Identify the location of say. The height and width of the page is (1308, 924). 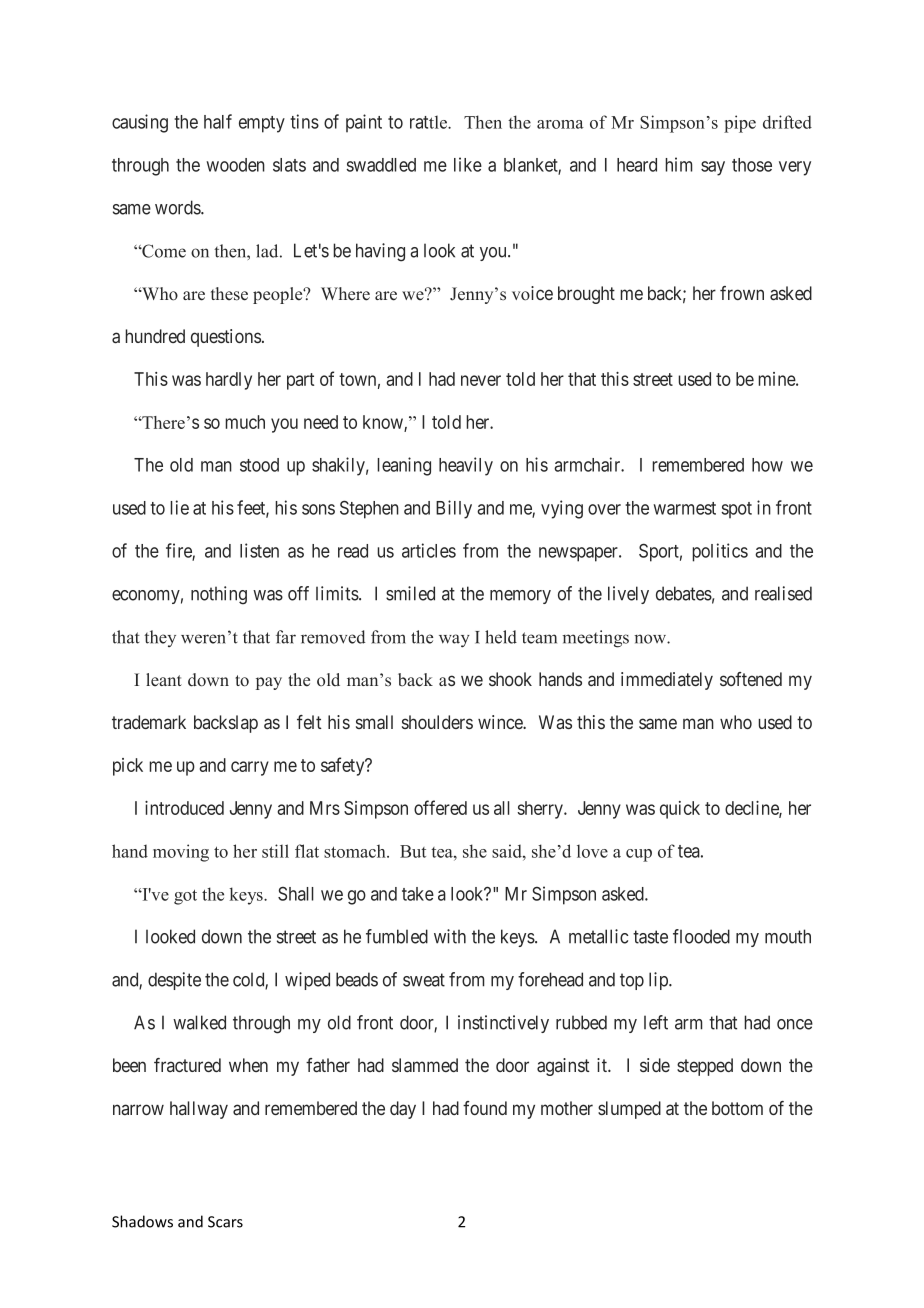
(713, 168).
